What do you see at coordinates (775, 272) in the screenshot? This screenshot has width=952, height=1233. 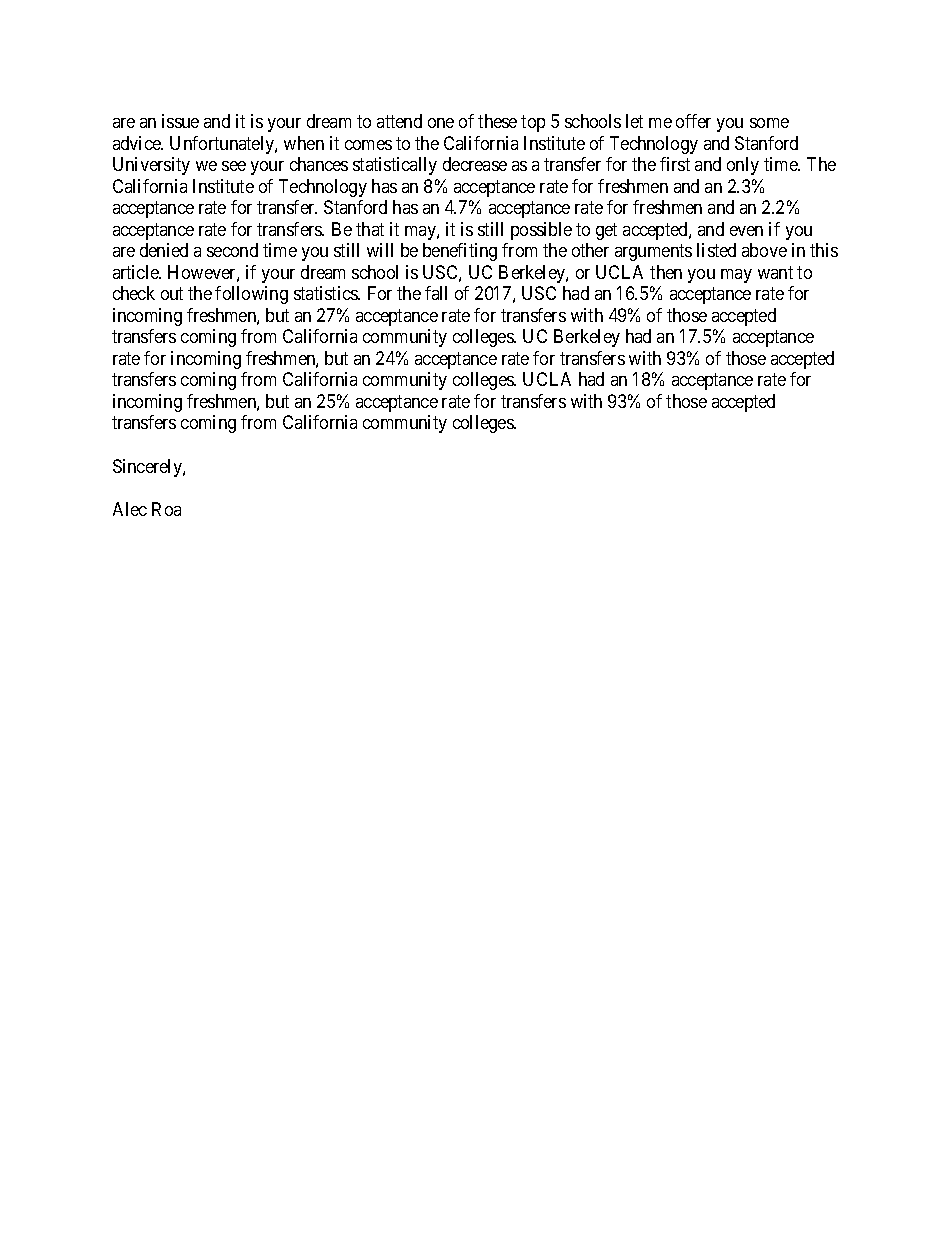 I see `want` at bounding box center [775, 272].
